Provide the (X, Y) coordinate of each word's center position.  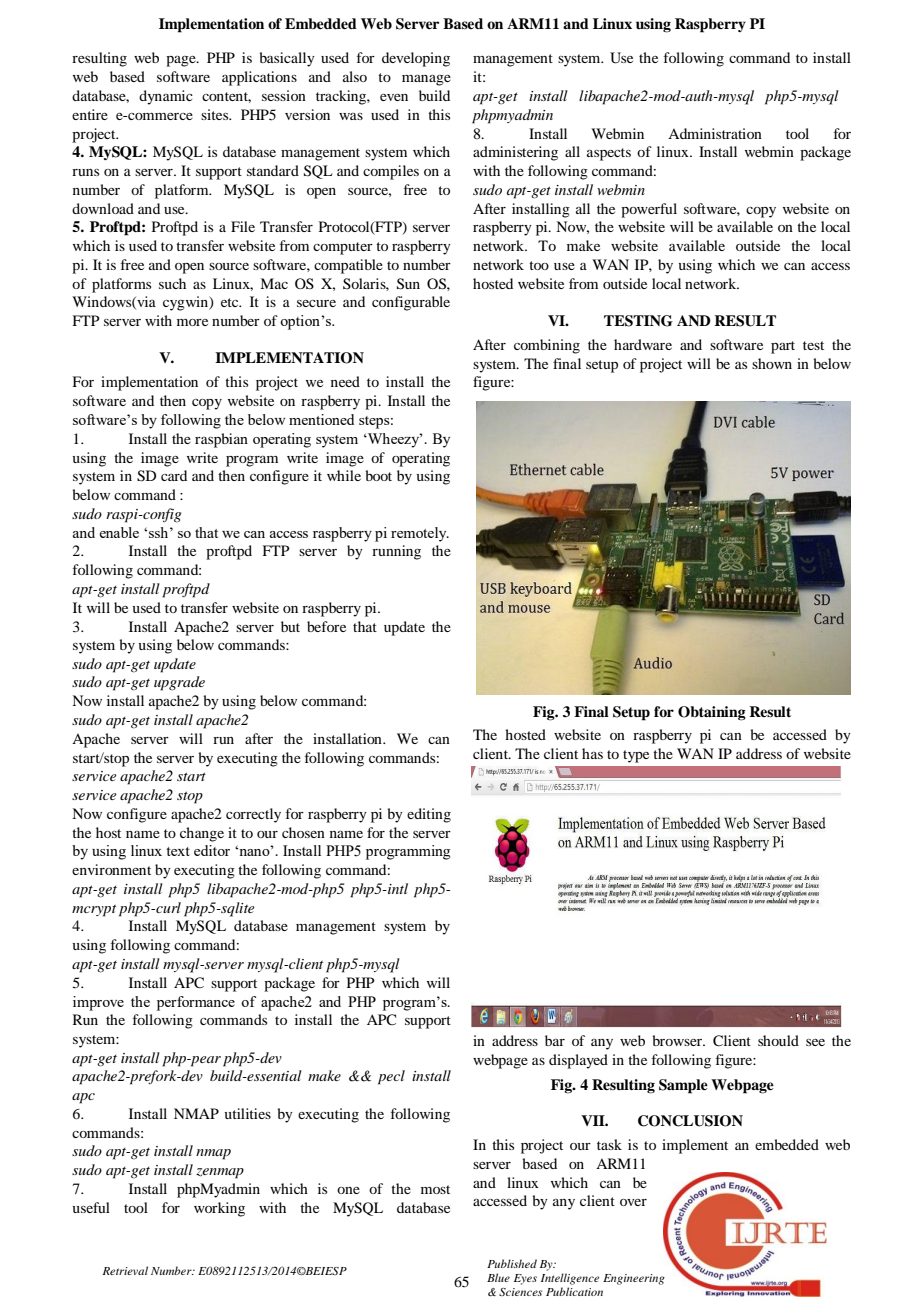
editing (429, 815)
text (178, 851)
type (636, 756)
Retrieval (125, 1270)
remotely (420, 534)
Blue (498, 1277)
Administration (715, 133)
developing (416, 59)
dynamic (166, 97)
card (174, 475)
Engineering (634, 1279)
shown (772, 363)
